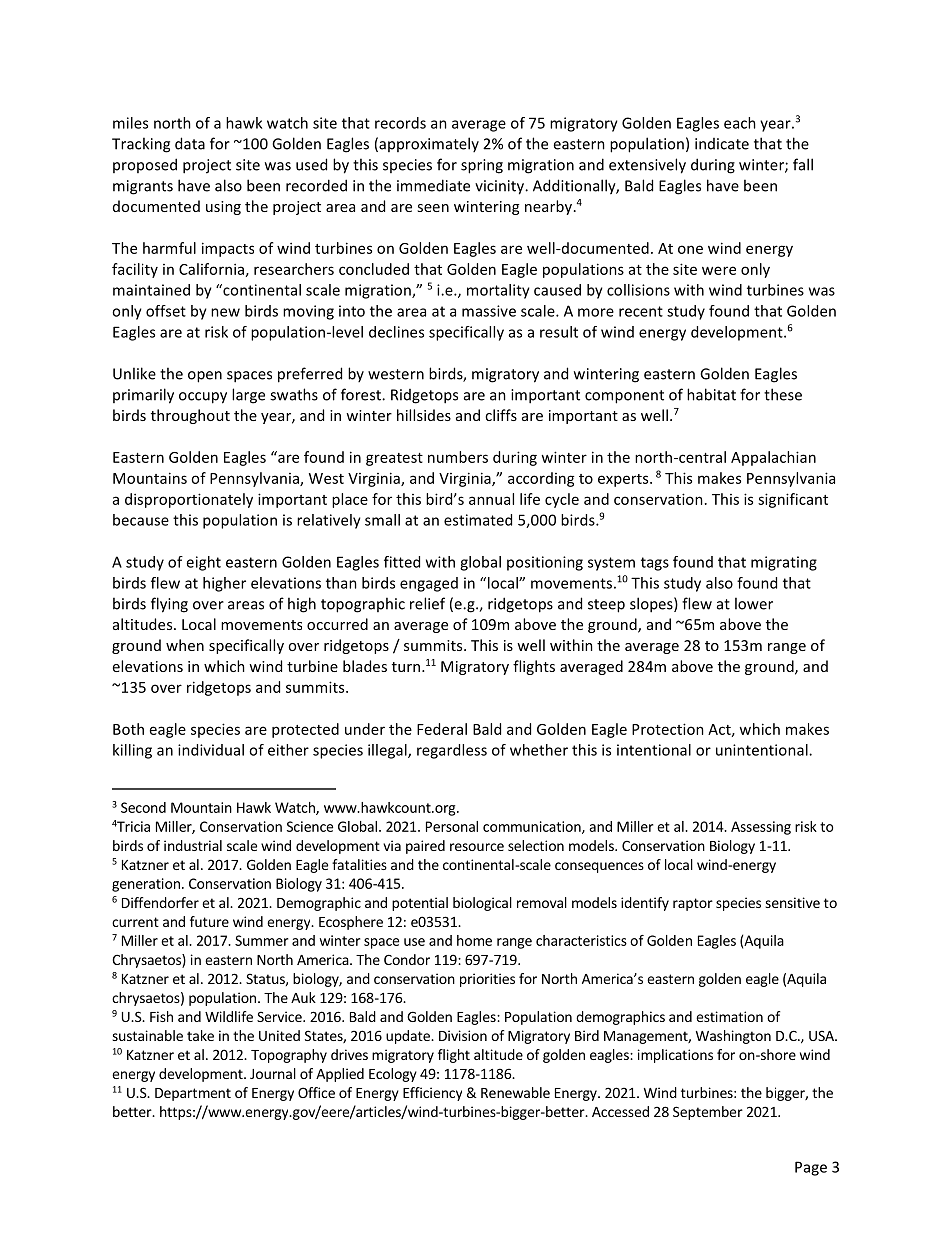 The width and height of the screenshot is (952, 1233). Describe the element at coordinates (203, 398) in the screenshot. I see `occupy` at that location.
